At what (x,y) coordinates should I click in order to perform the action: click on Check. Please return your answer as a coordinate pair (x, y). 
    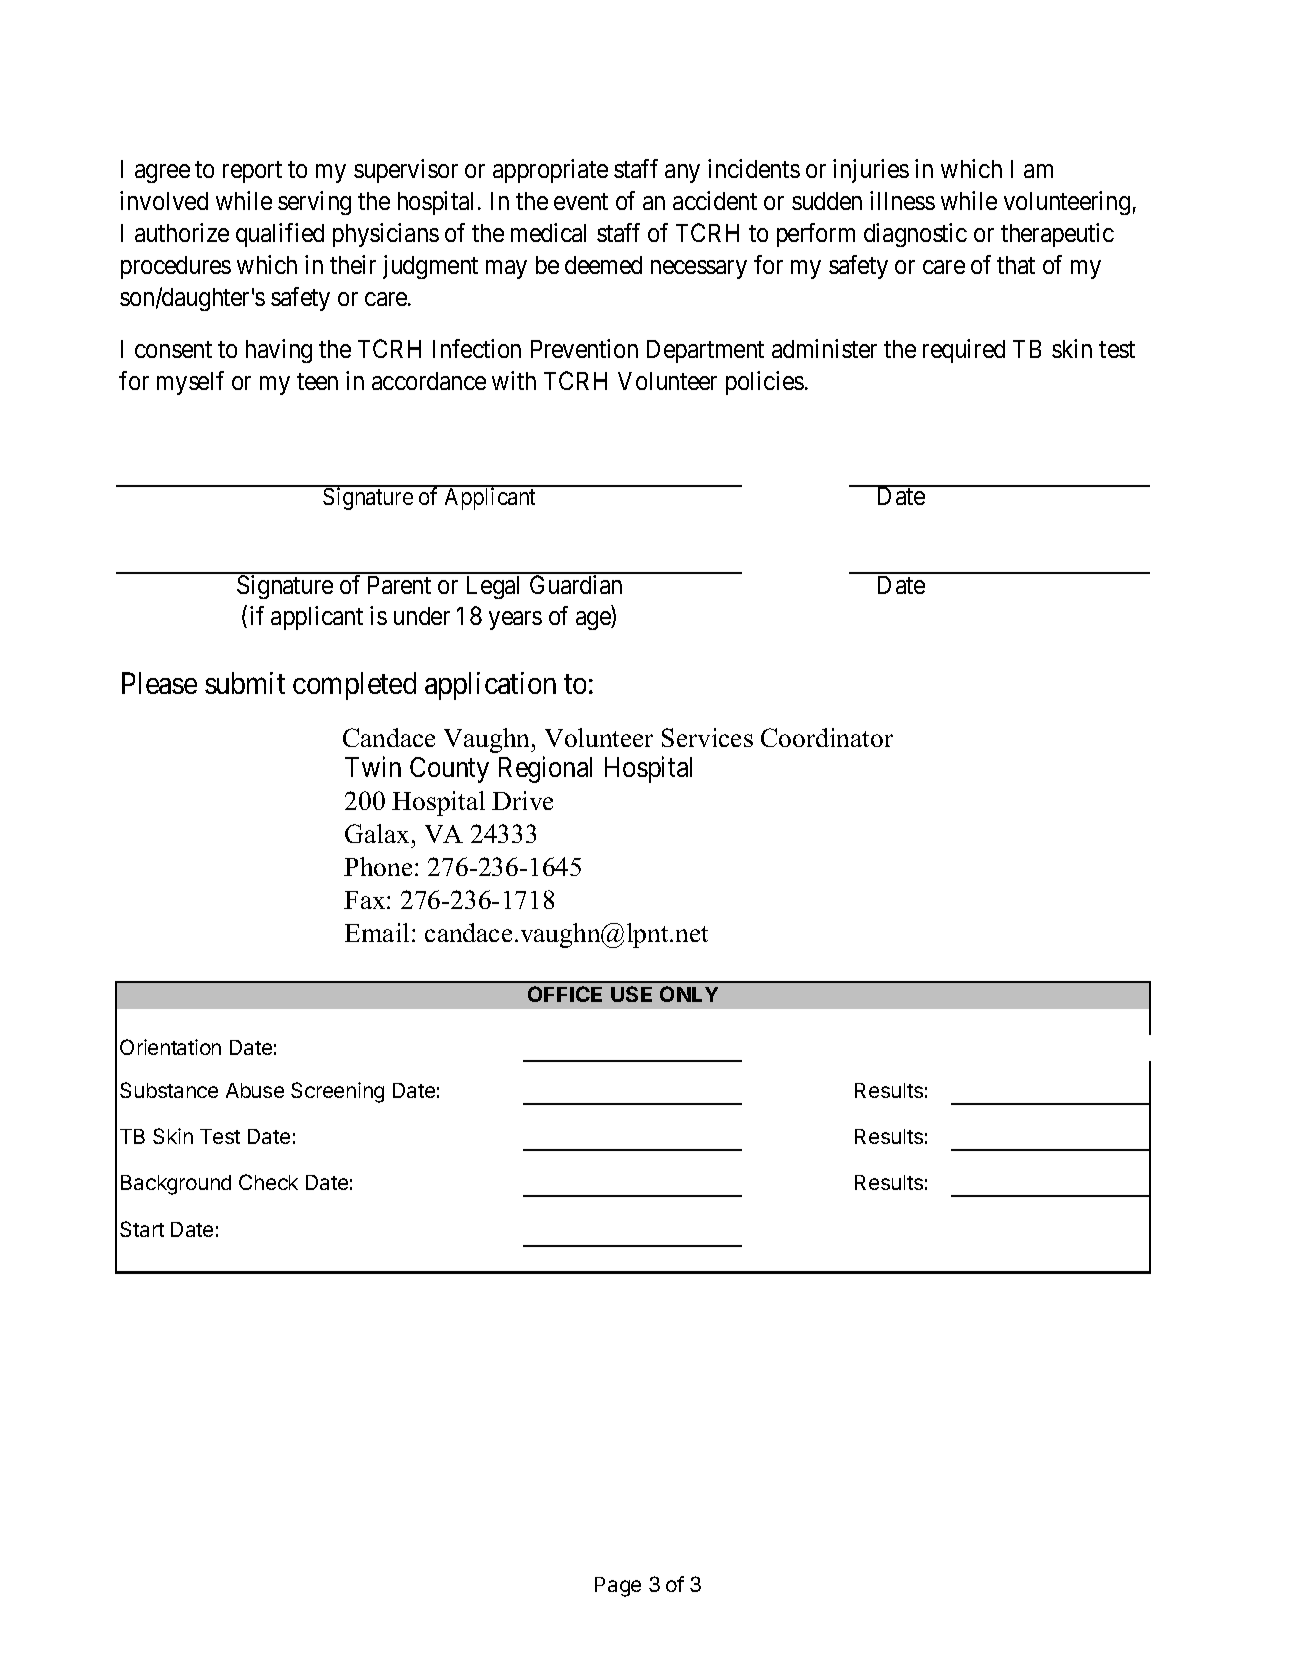
    Looking at the image, I should click on (268, 1182).
